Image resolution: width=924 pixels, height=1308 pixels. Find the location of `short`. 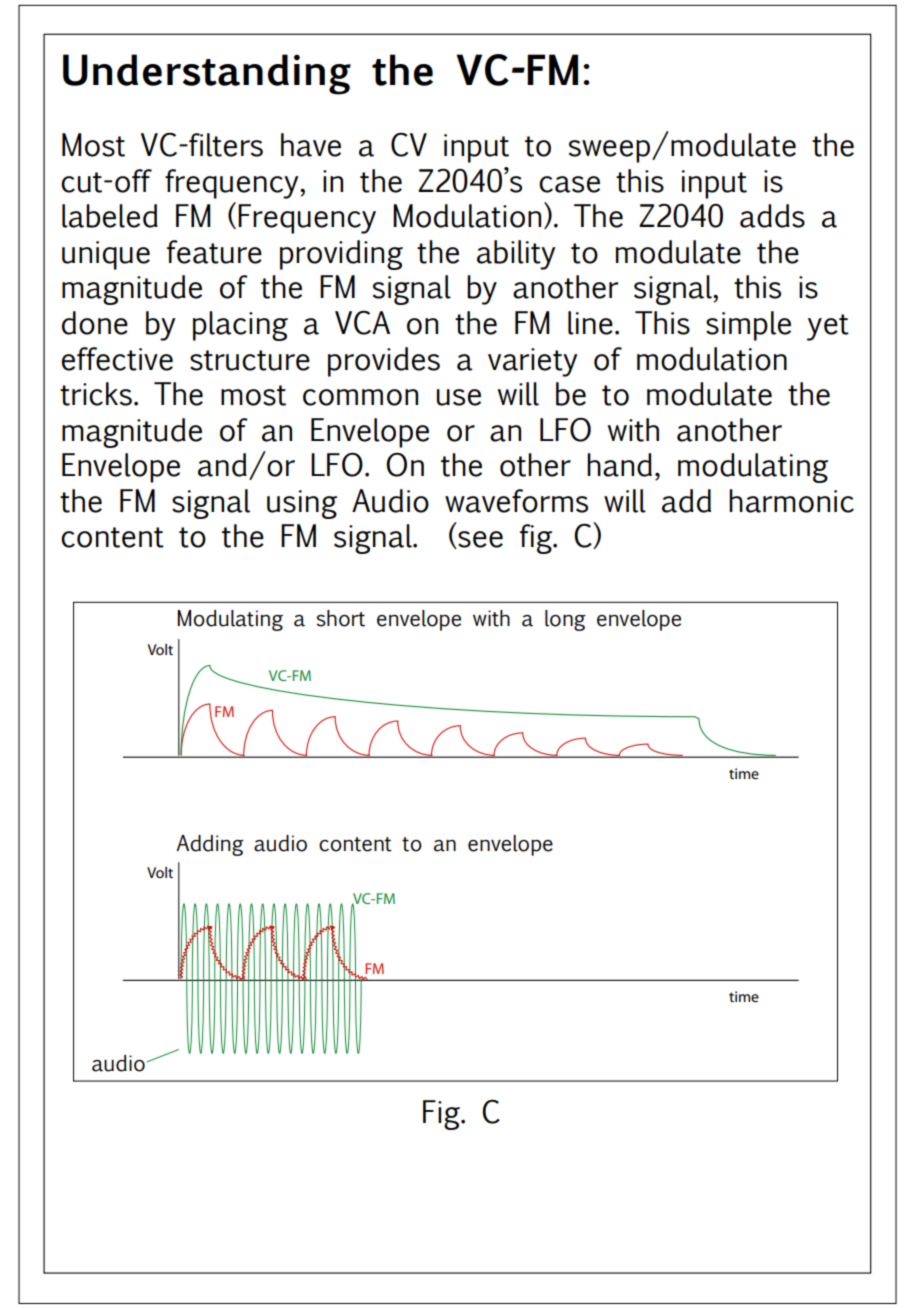

short is located at coordinates (341, 618).
